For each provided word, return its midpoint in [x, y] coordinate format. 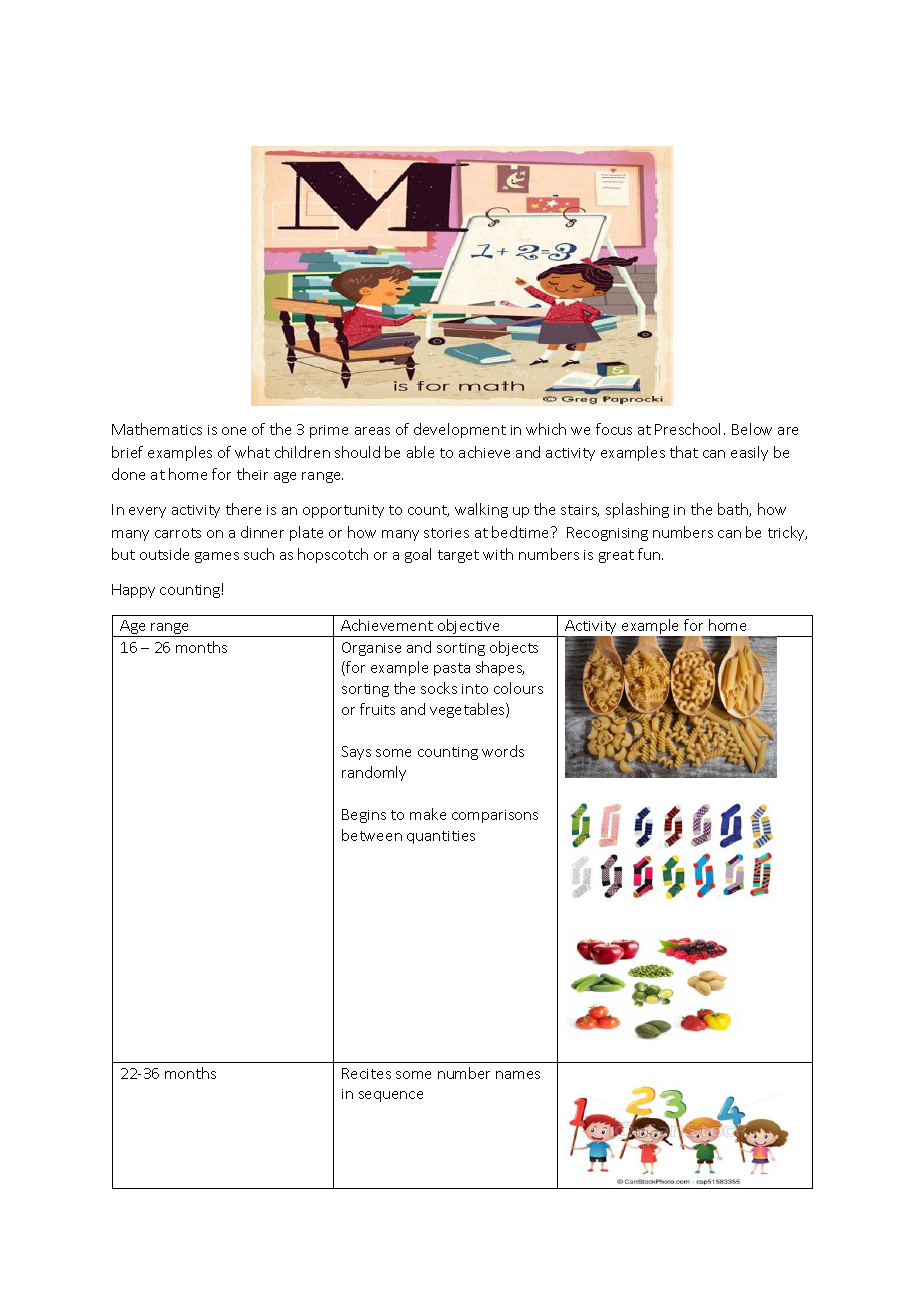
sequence [391, 1096]
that [684, 452]
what [252, 452]
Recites [366, 1073]
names [518, 1075]
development [460, 430]
